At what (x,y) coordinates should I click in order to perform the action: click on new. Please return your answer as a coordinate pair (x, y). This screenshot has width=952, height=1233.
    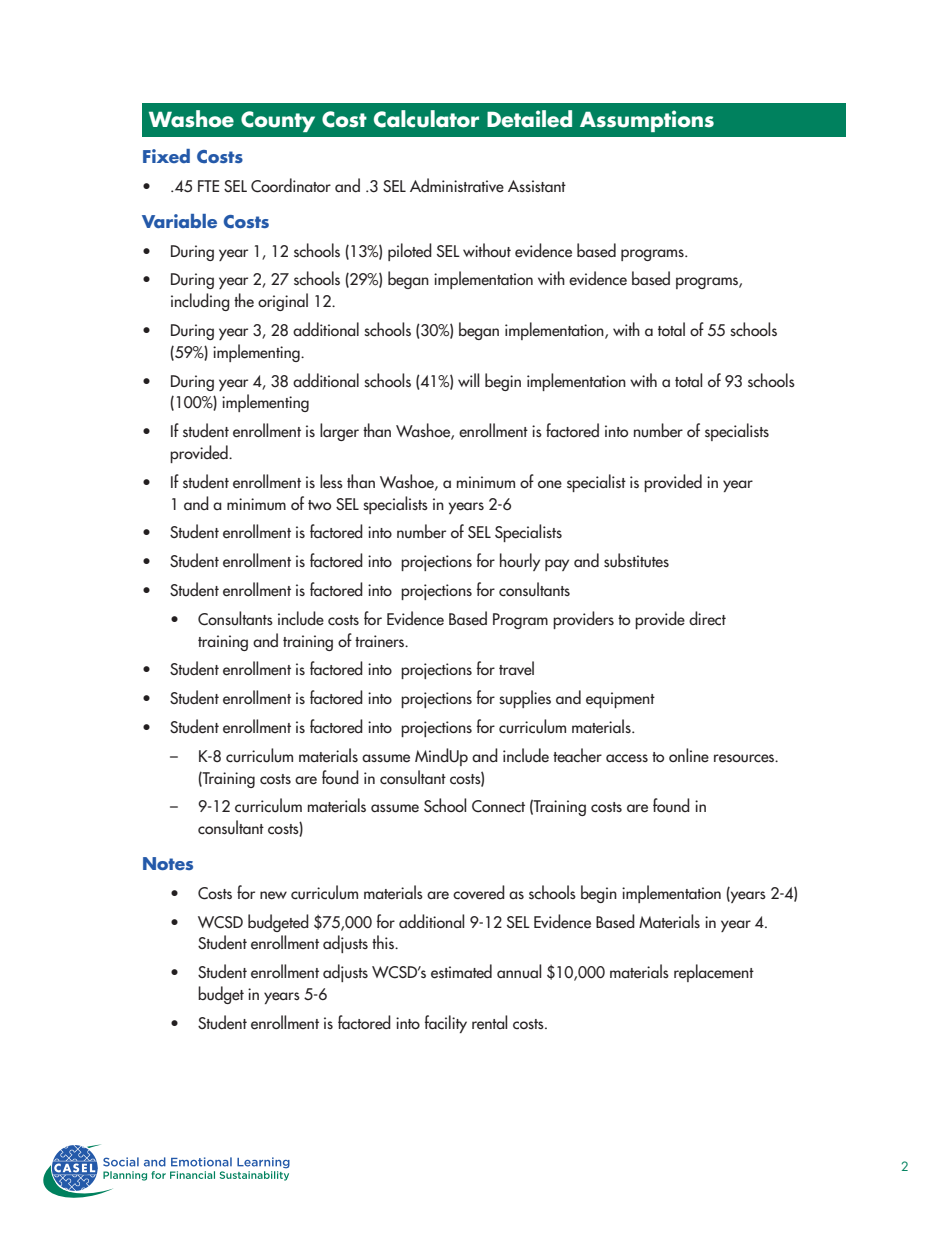
    Looking at the image, I should click on (273, 895).
